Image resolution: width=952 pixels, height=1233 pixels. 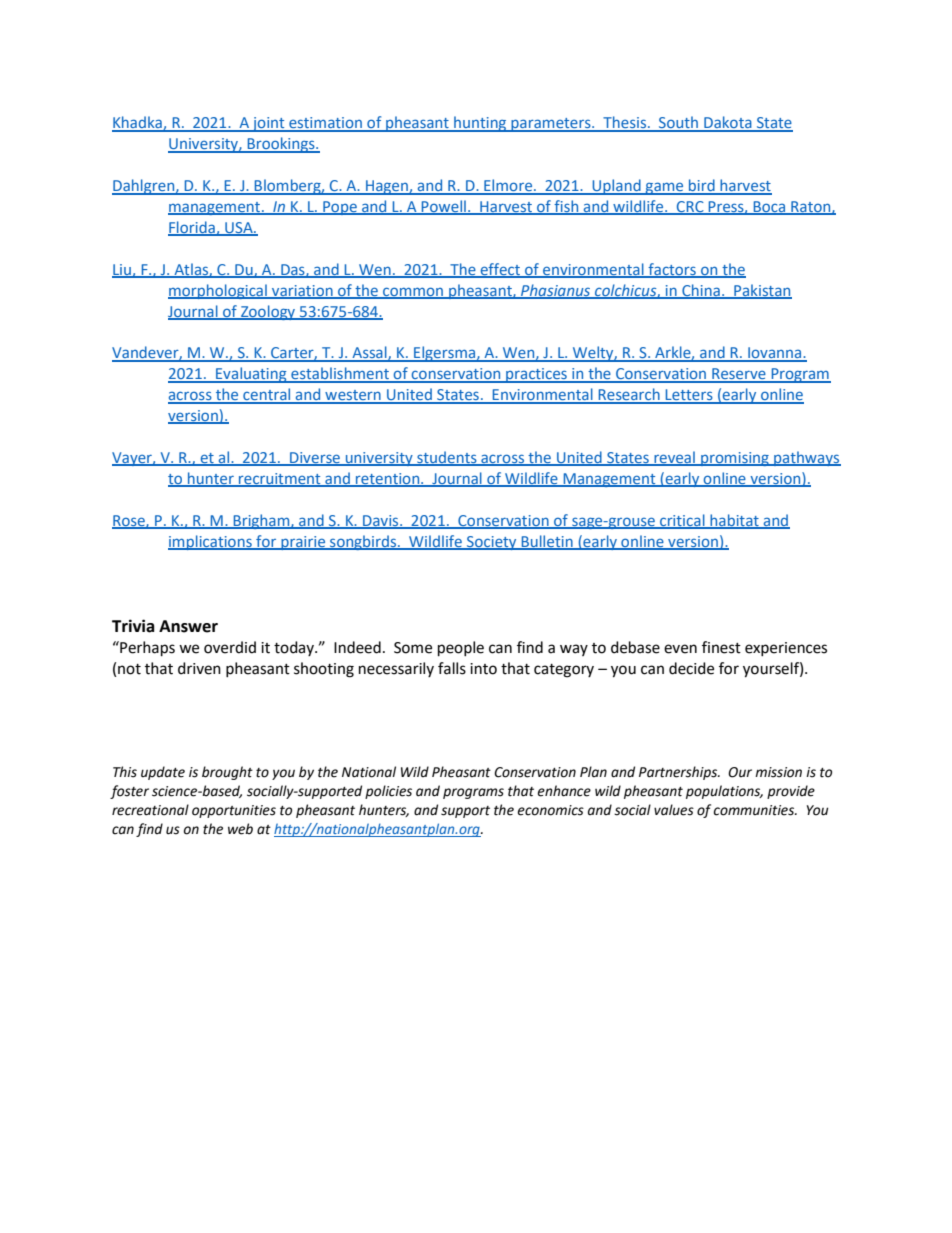 What do you see at coordinates (480, 124) in the screenshot?
I see `hunting` at bounding box center [480, 124].
